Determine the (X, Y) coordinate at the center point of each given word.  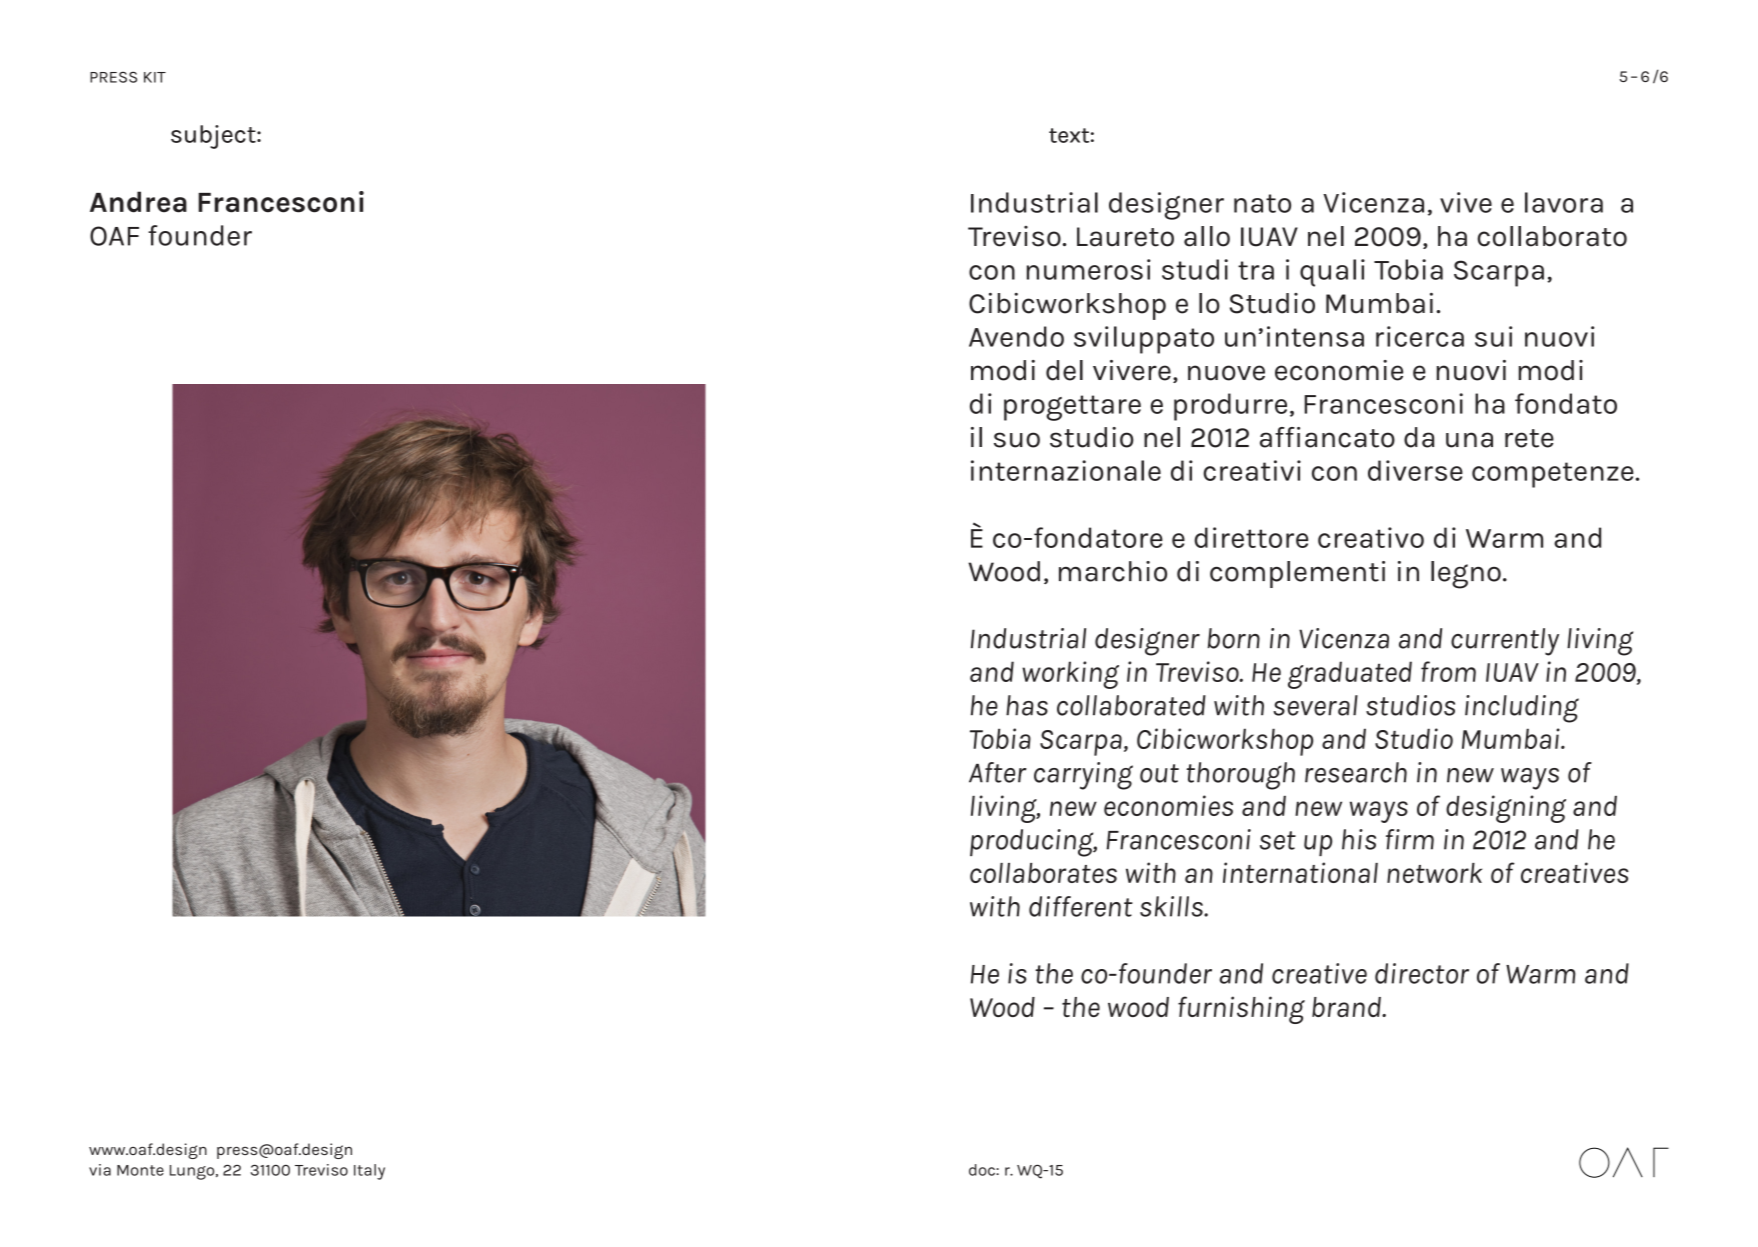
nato (1262, 203)
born (1234, 638)
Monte (140, 1170)
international (1300, 872)
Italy (369, 1172)
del (1064, 370)
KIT (155, 77)
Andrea (138, 202)
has (1027, 705)
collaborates (1043, 873)
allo (1207, 236)
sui (1493, 336)
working (1070, 675)
